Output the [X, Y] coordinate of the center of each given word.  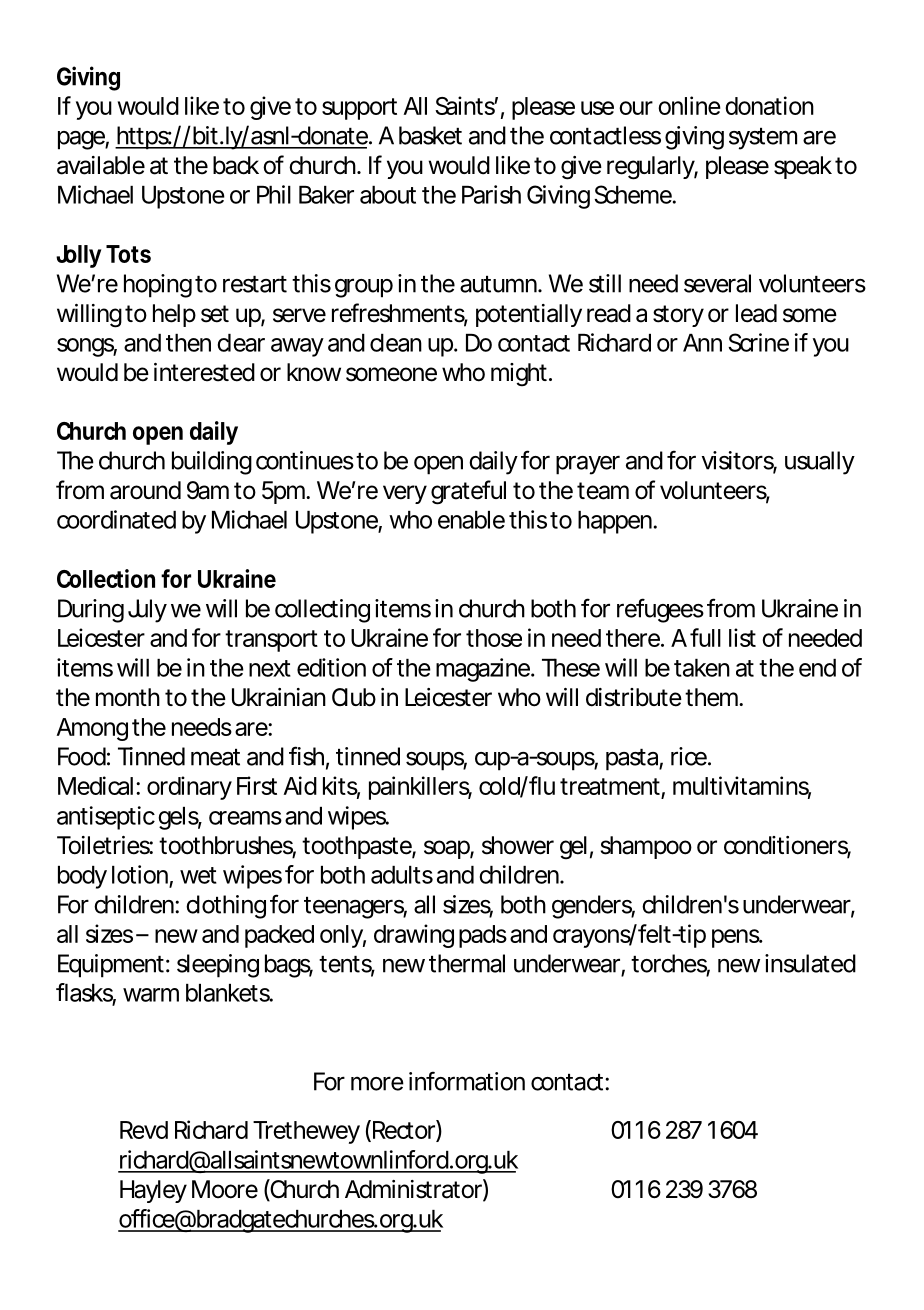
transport [271, 641]
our [636, 108]
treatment [610, 786]
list [742, 637]
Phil [274, 194]
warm [149, 995]
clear [241, 343]
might [519, 375]
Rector [402, 1130]
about [388, 195]
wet [198, 875]
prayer [588, 465]
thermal [467, 963]
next [270, 668]
